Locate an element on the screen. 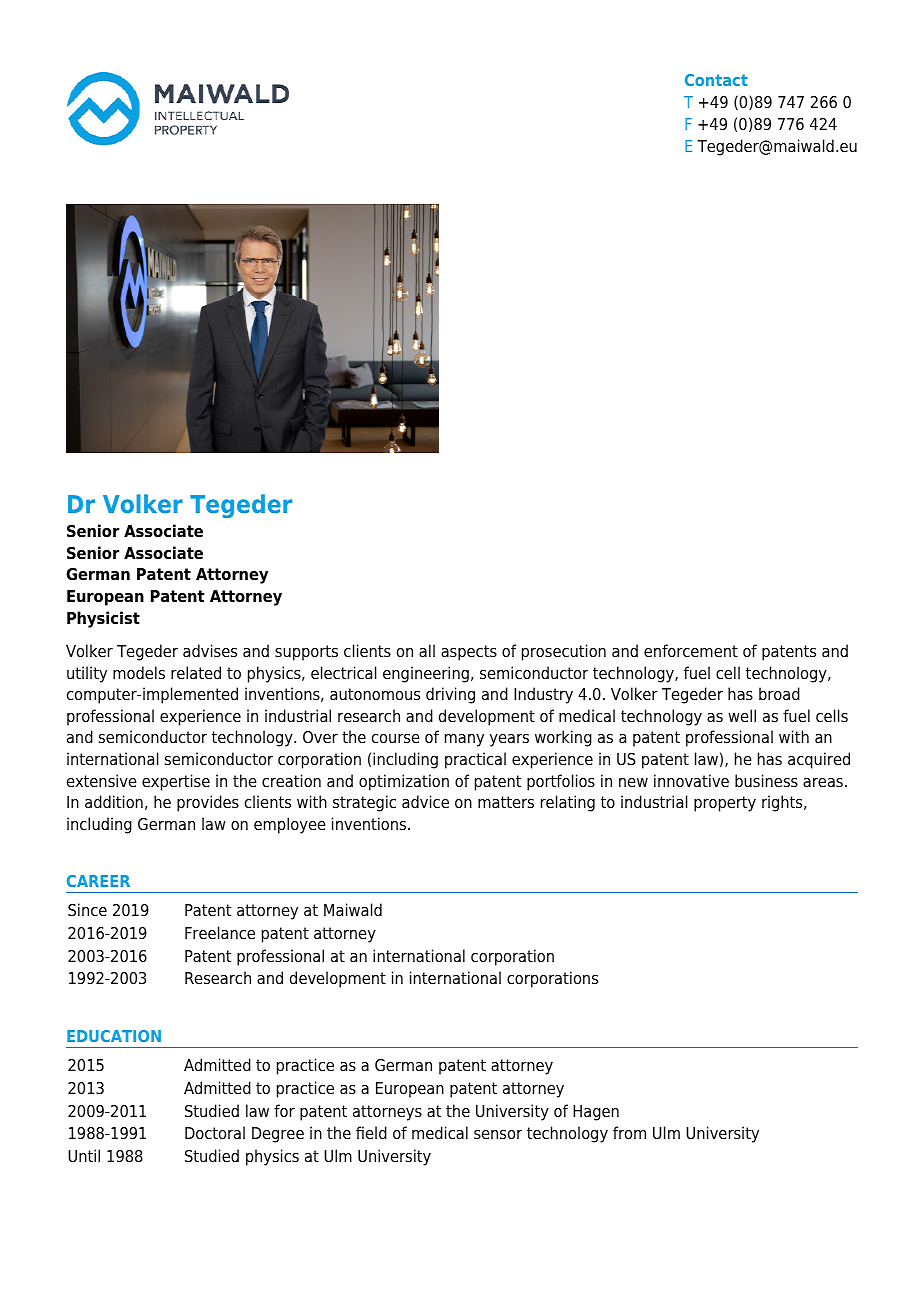  Physicist is located at coordinates (103, 619).
